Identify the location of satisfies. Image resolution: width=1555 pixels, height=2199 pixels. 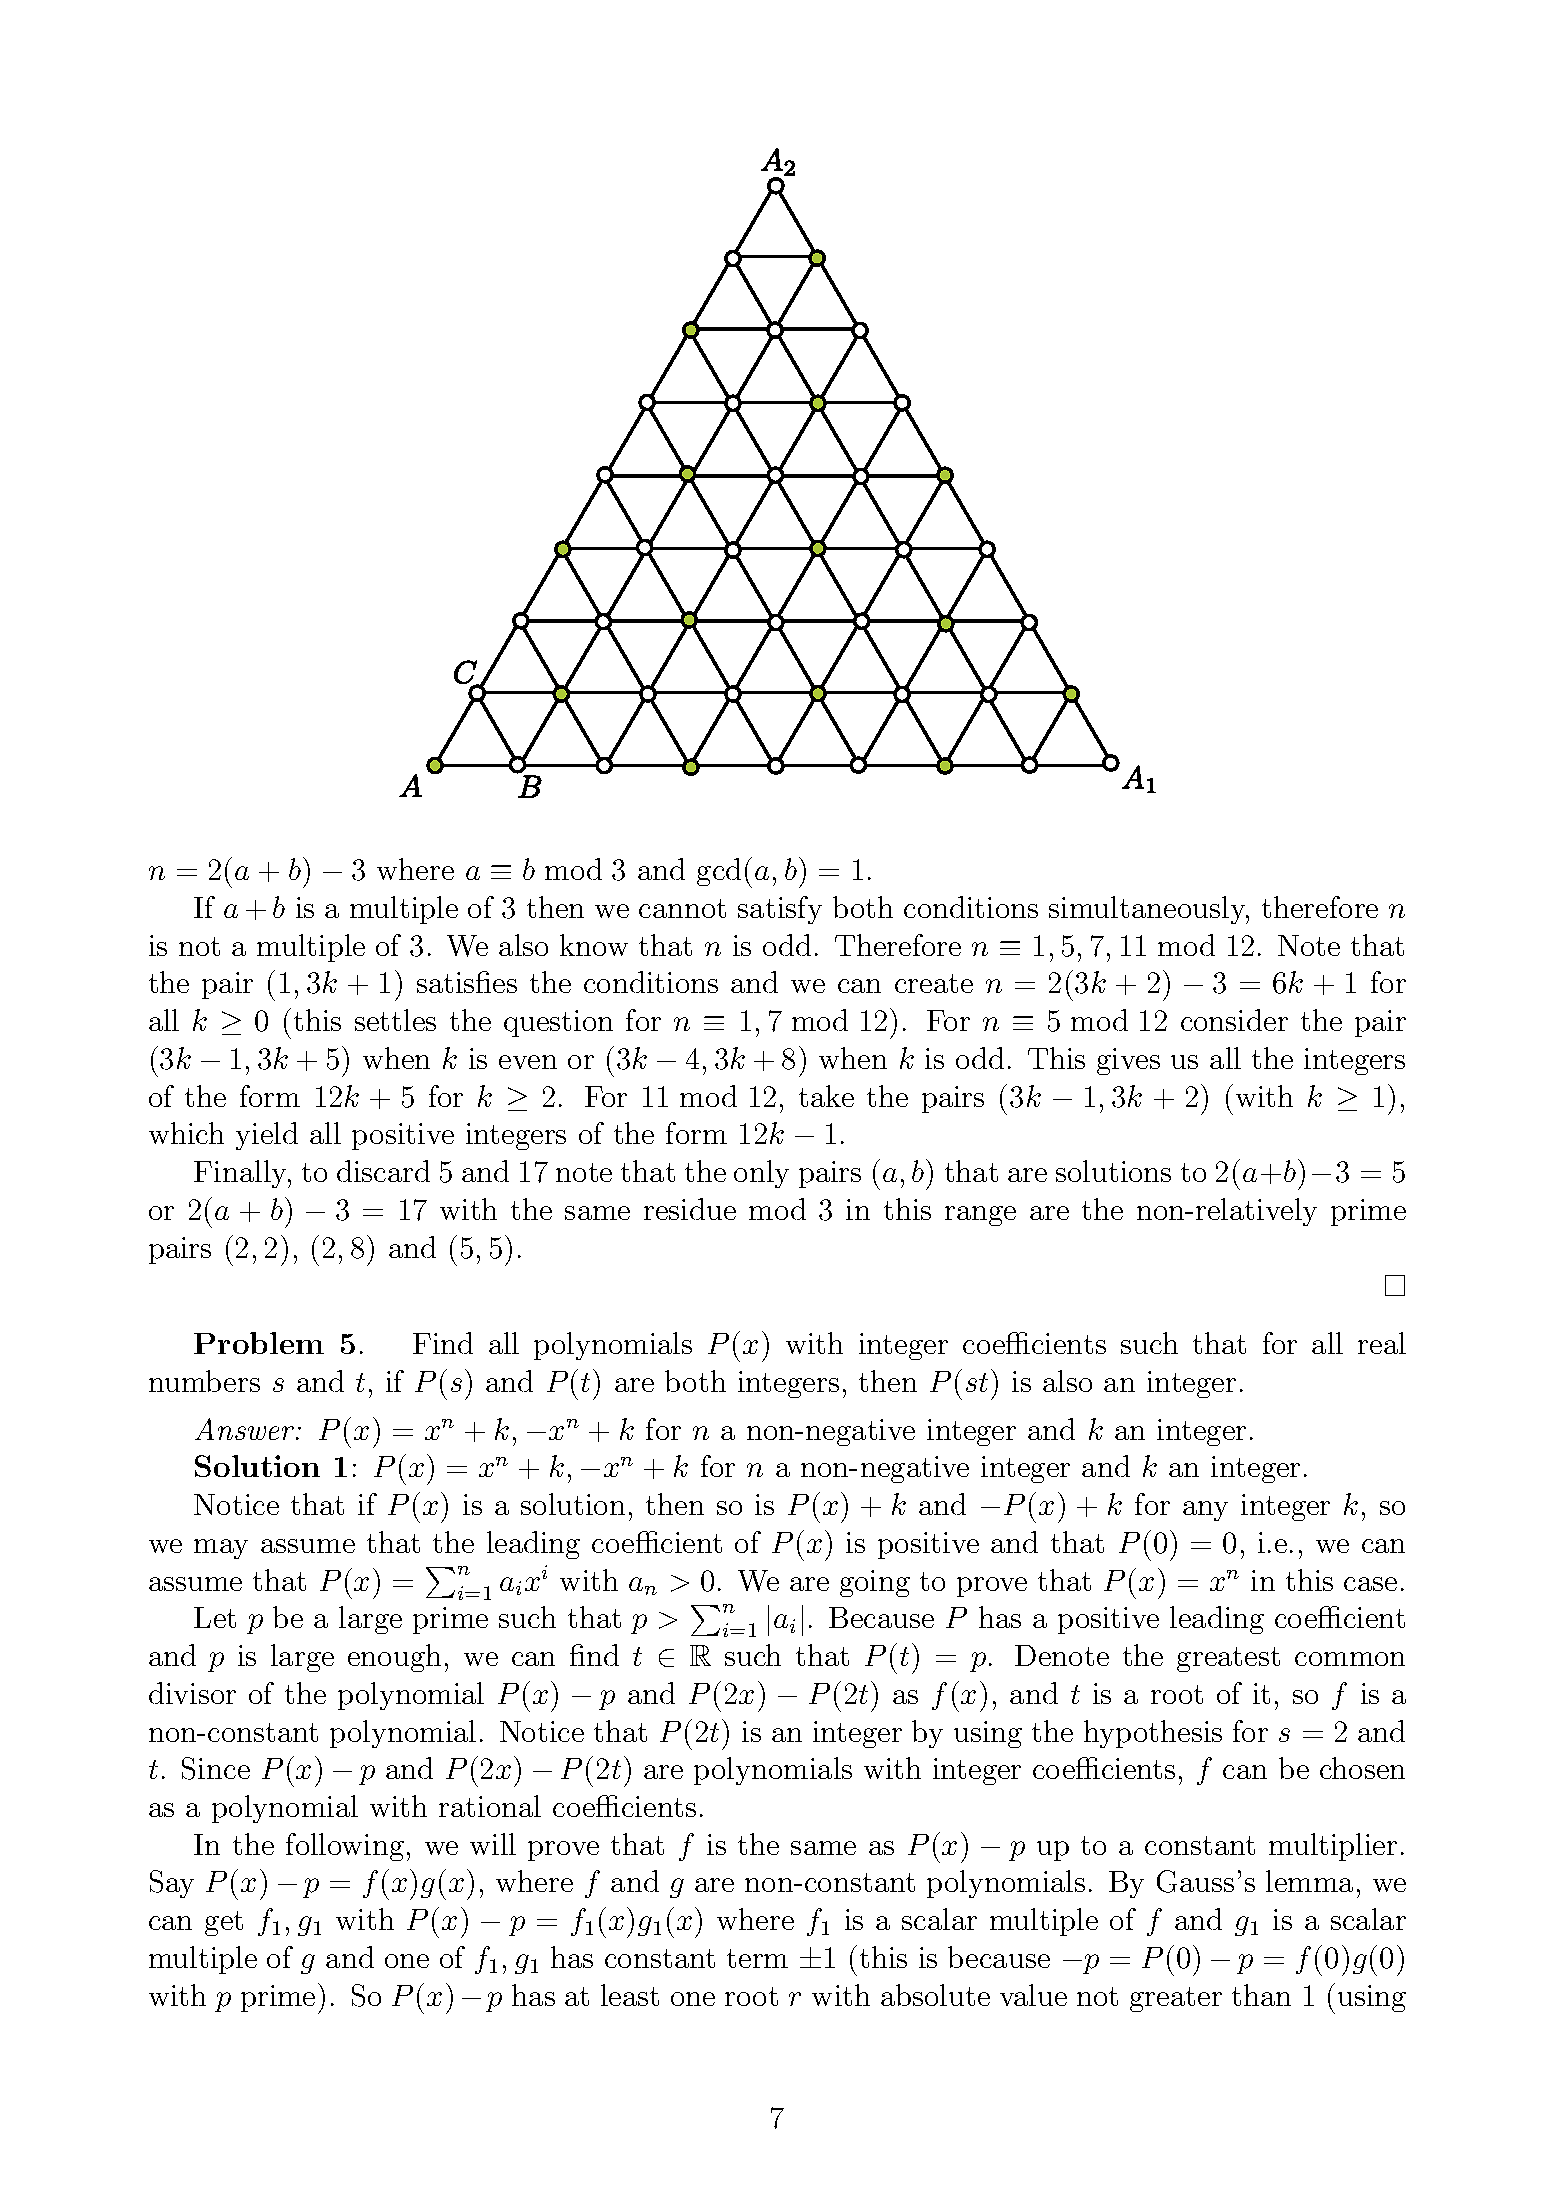
(467, 982).
